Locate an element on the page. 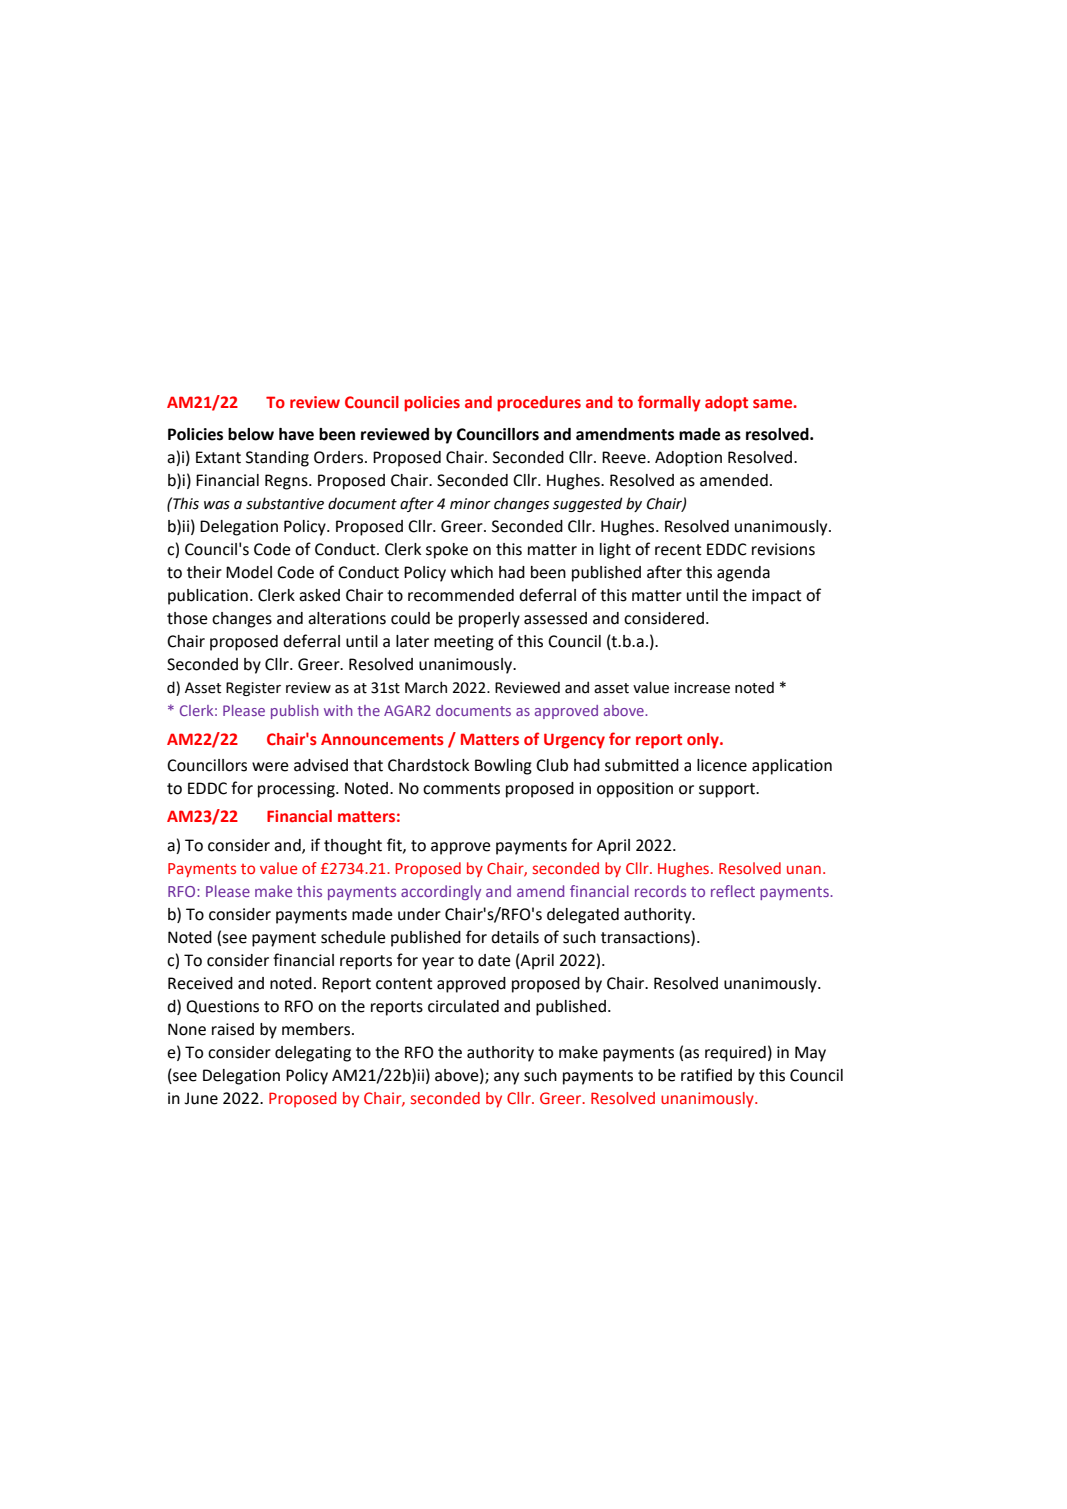 This page has width=1067, height=1509. procedures is located at coordinates (539, 404).
